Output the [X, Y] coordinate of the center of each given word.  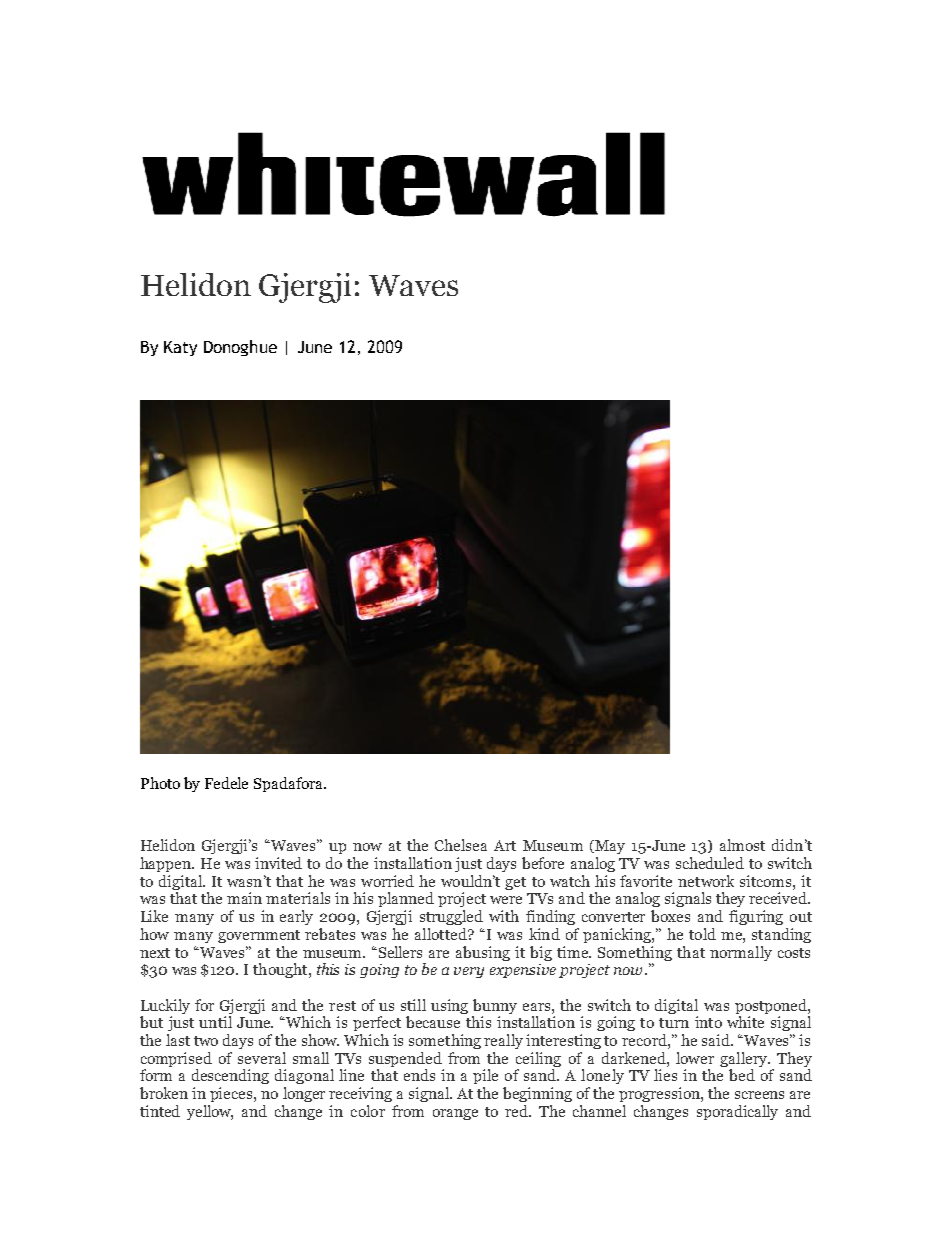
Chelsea [461, 845]
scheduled [710, 863]
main [244, 898]
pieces [232, 1094]
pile [485, 1076]
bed [742, 1075]
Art [505, 845]
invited [278, 863]
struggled [451, 917]
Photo [160, 783]
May [609, 847]
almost [742, 845]
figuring [756, 917]
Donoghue [240, 348]
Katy [180, 348]
